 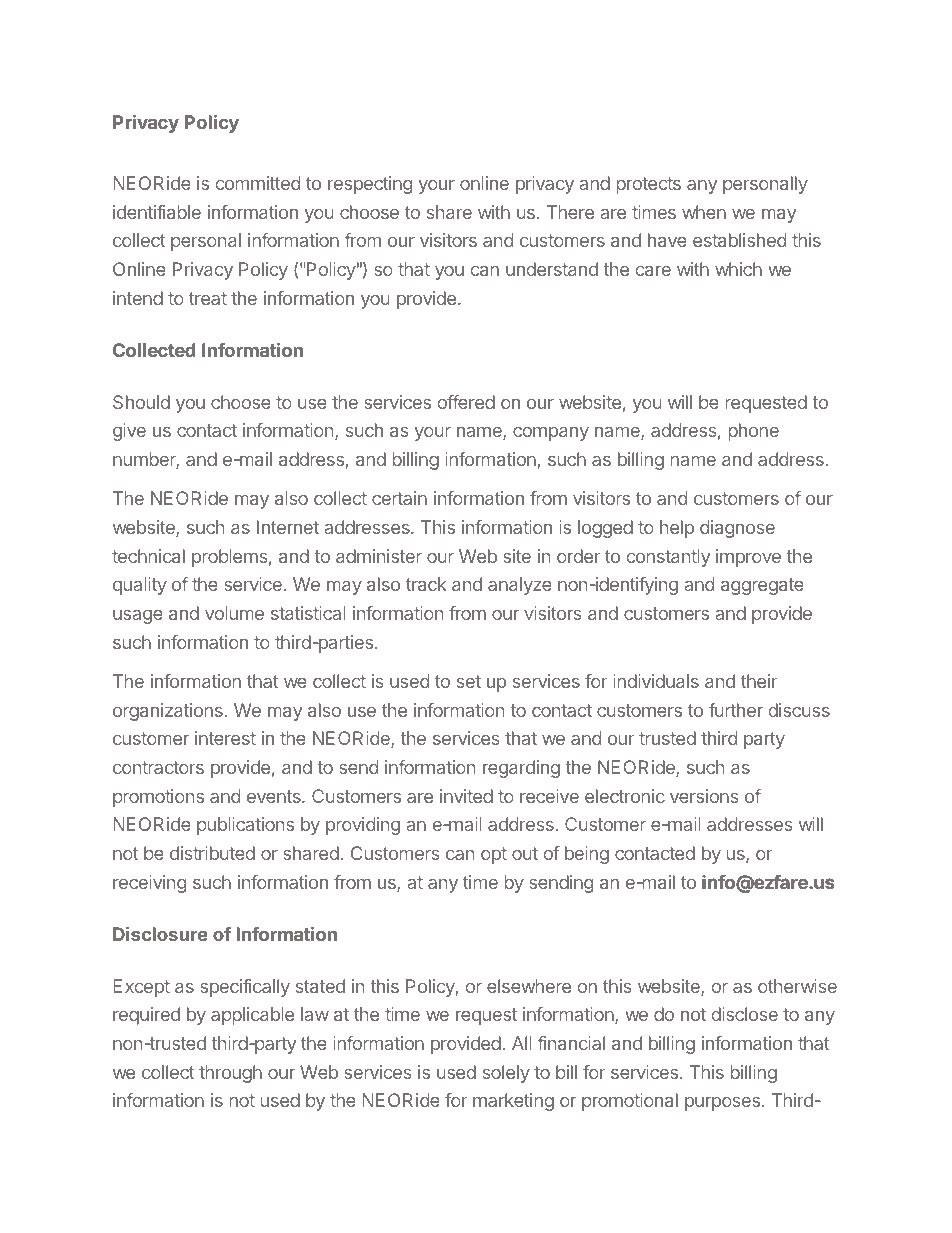 I want to click on identifiable, so click(x=157, y=212).
